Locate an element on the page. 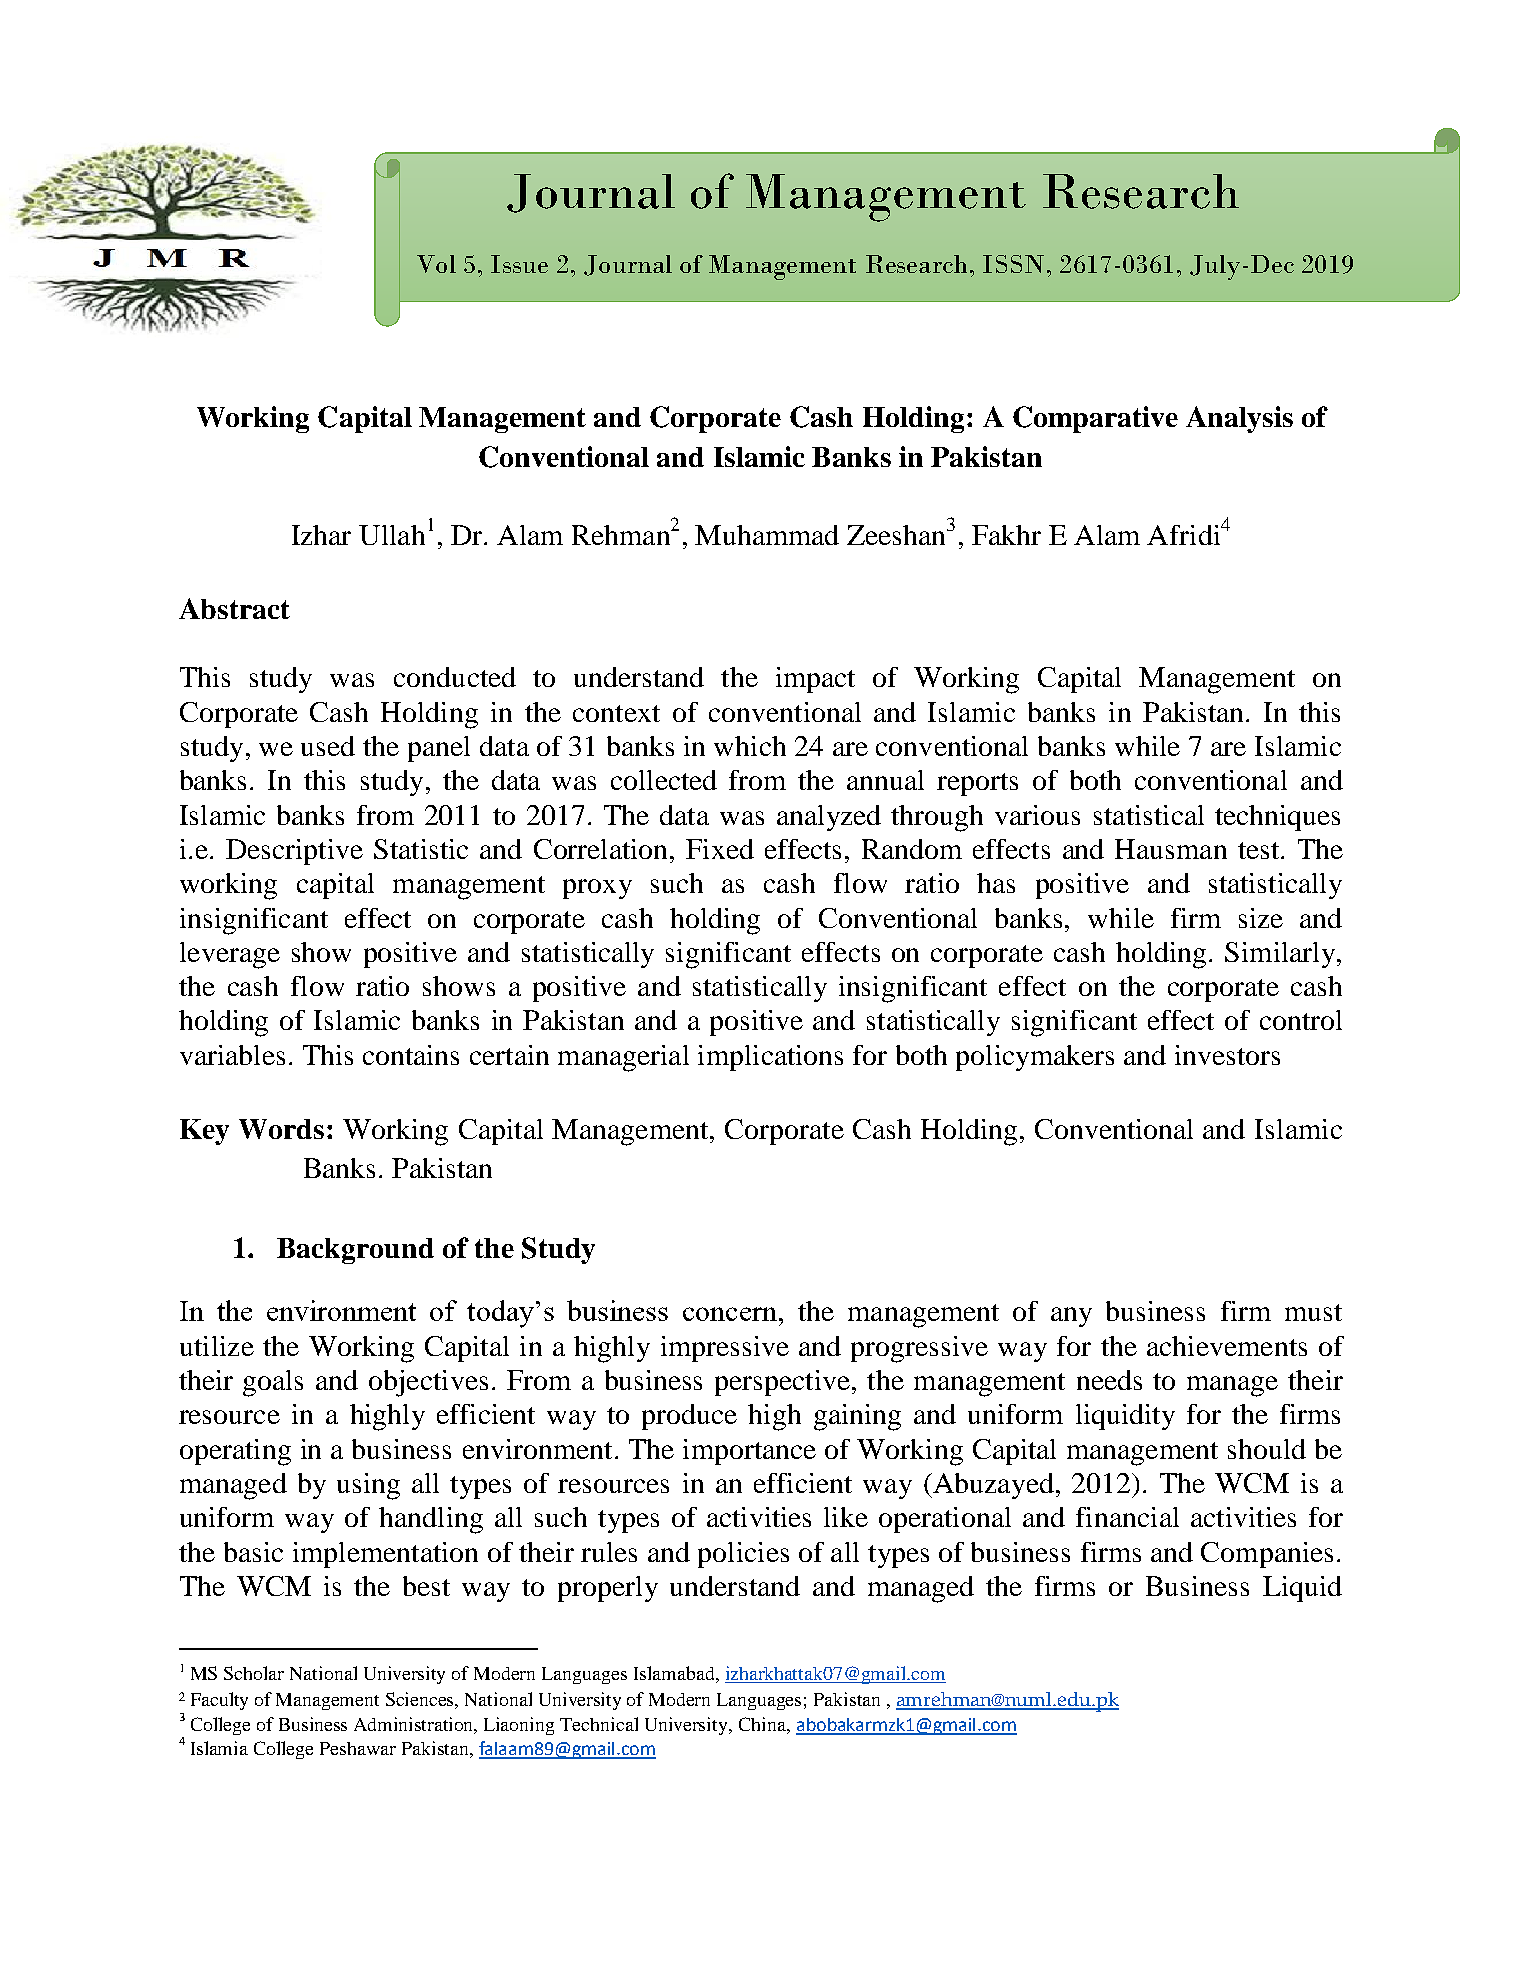 This document has width=1522, height=1970. Technical is located at coordinates (599, 1724).
